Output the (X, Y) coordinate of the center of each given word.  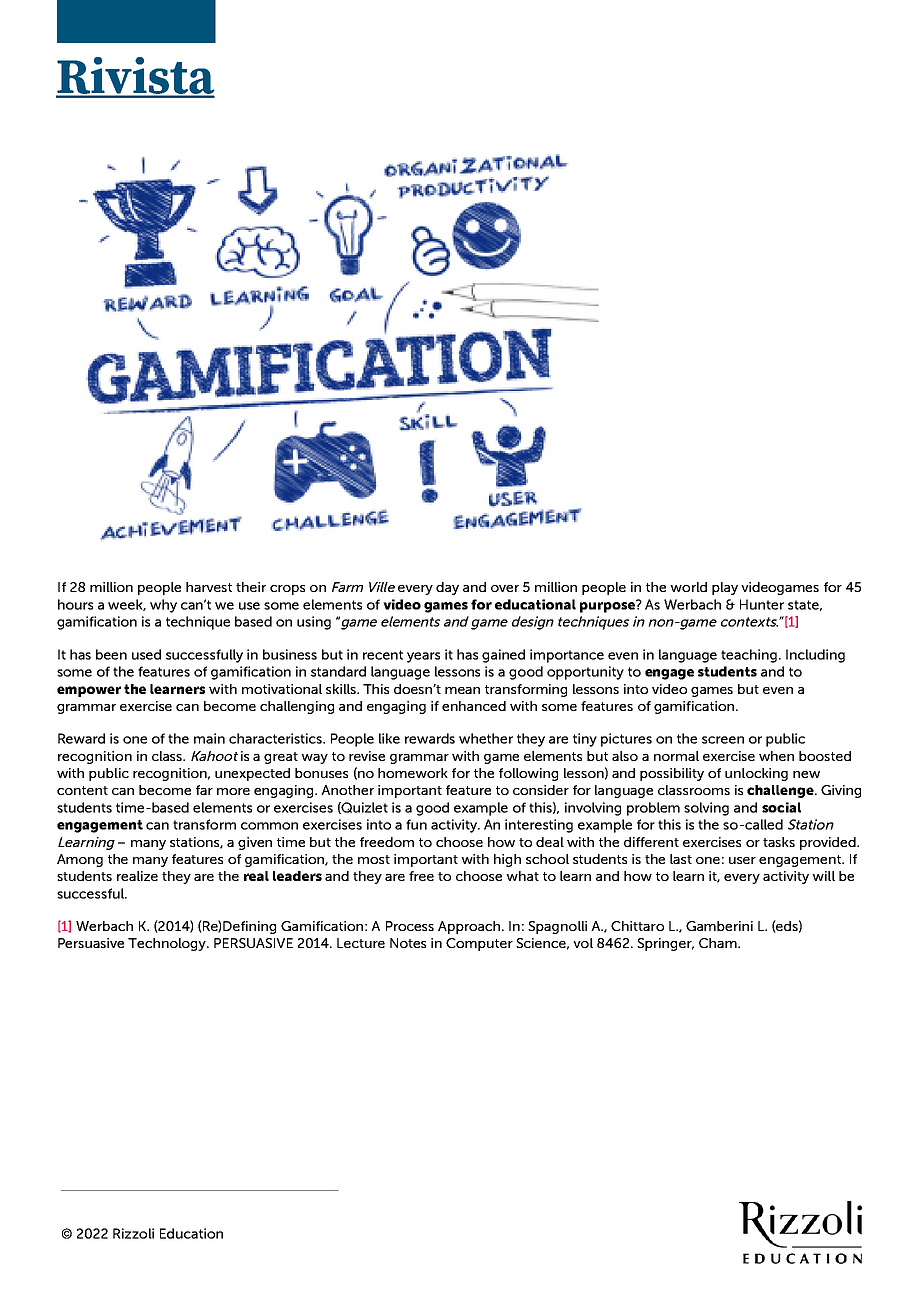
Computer (479, 944)
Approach (470, 927)
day (447, 588)
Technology (168, 944)
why (163, 606)
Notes (408, 943)
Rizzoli (133, 1233)
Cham (719, 943)
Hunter (762, 604)
